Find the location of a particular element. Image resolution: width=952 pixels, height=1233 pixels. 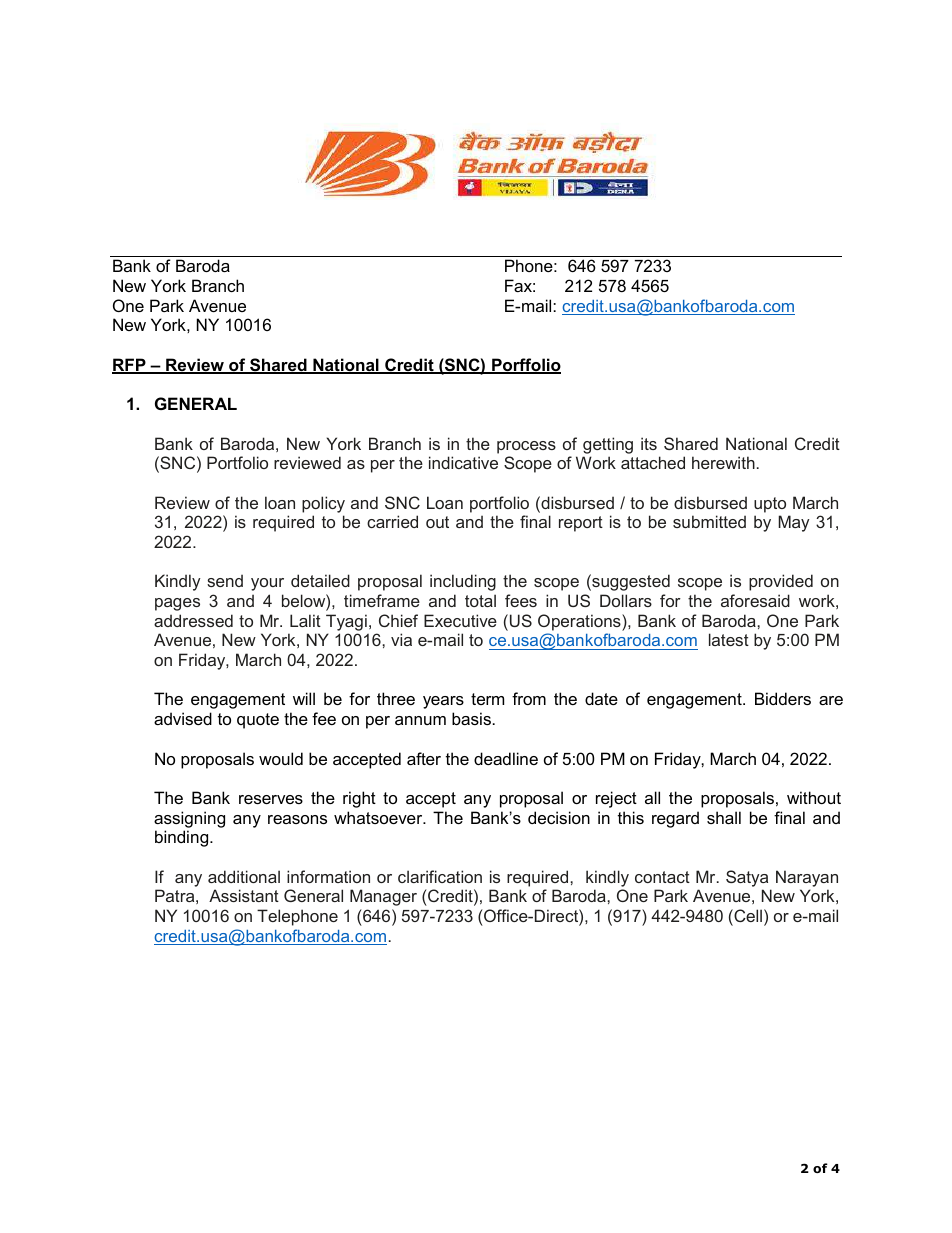

Executive is located at coordinates (460, 620).
